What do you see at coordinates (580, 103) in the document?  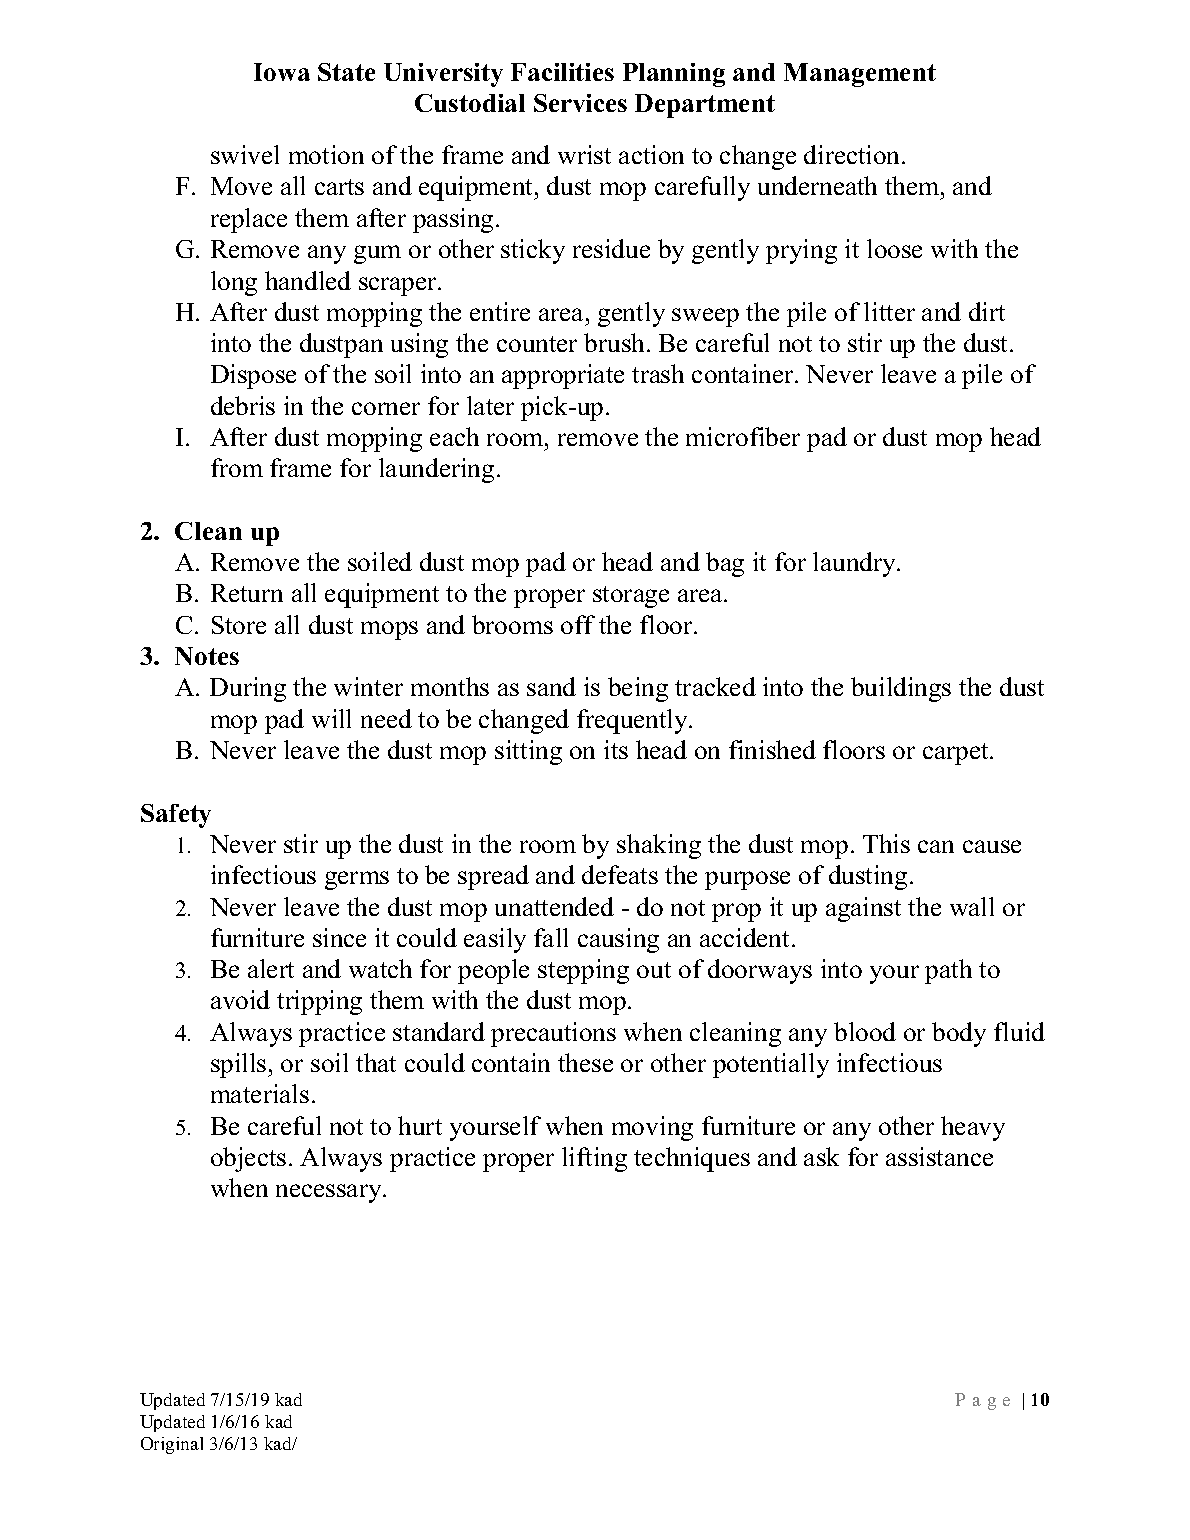 I see `Services` at bounding box center [580, 103].
